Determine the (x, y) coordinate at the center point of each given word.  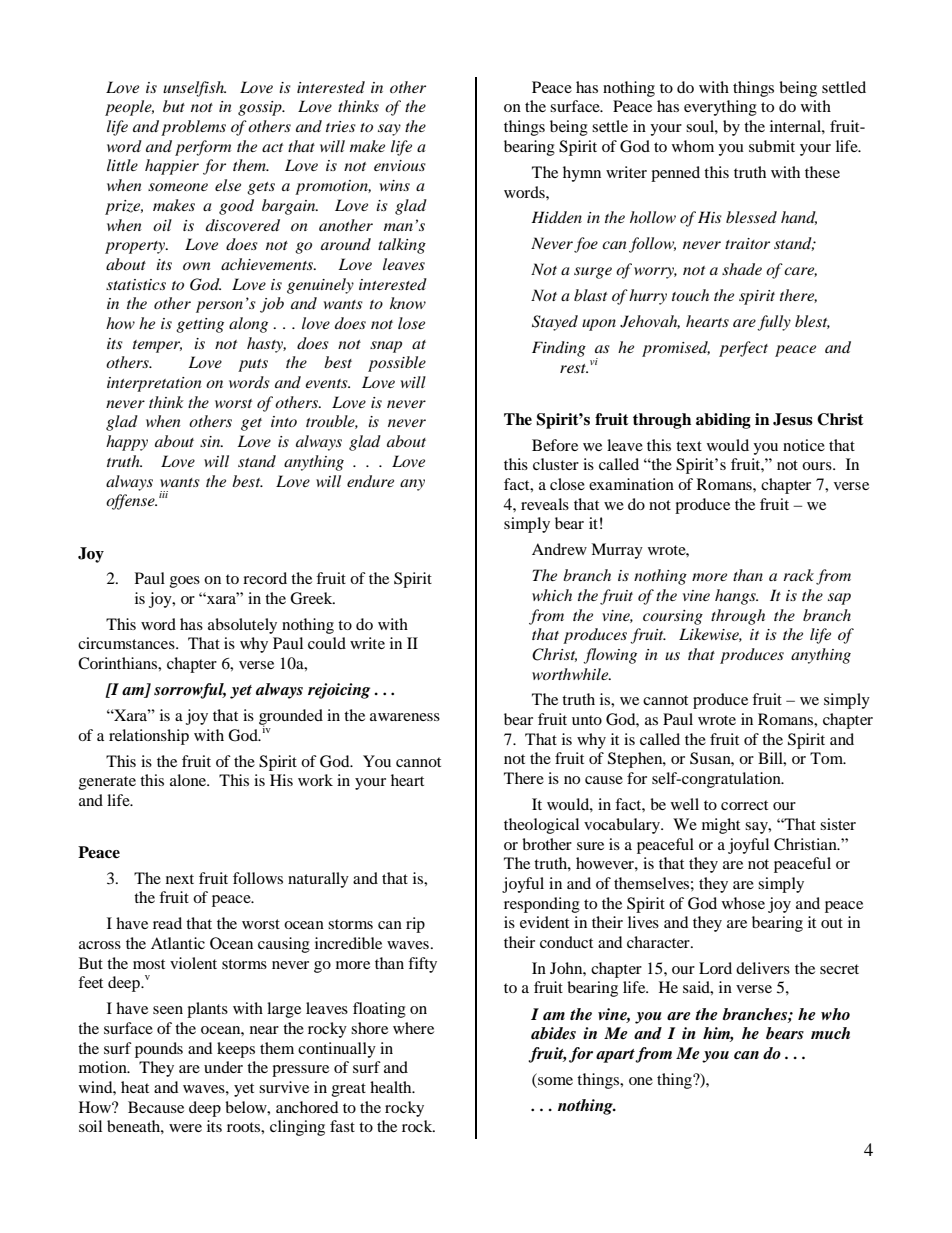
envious (400, 165)
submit (772, 146)
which (552, 595)
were (185, 1128)
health (392, 1087)
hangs (736, 597)
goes (185, 582)
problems (193, 128)
